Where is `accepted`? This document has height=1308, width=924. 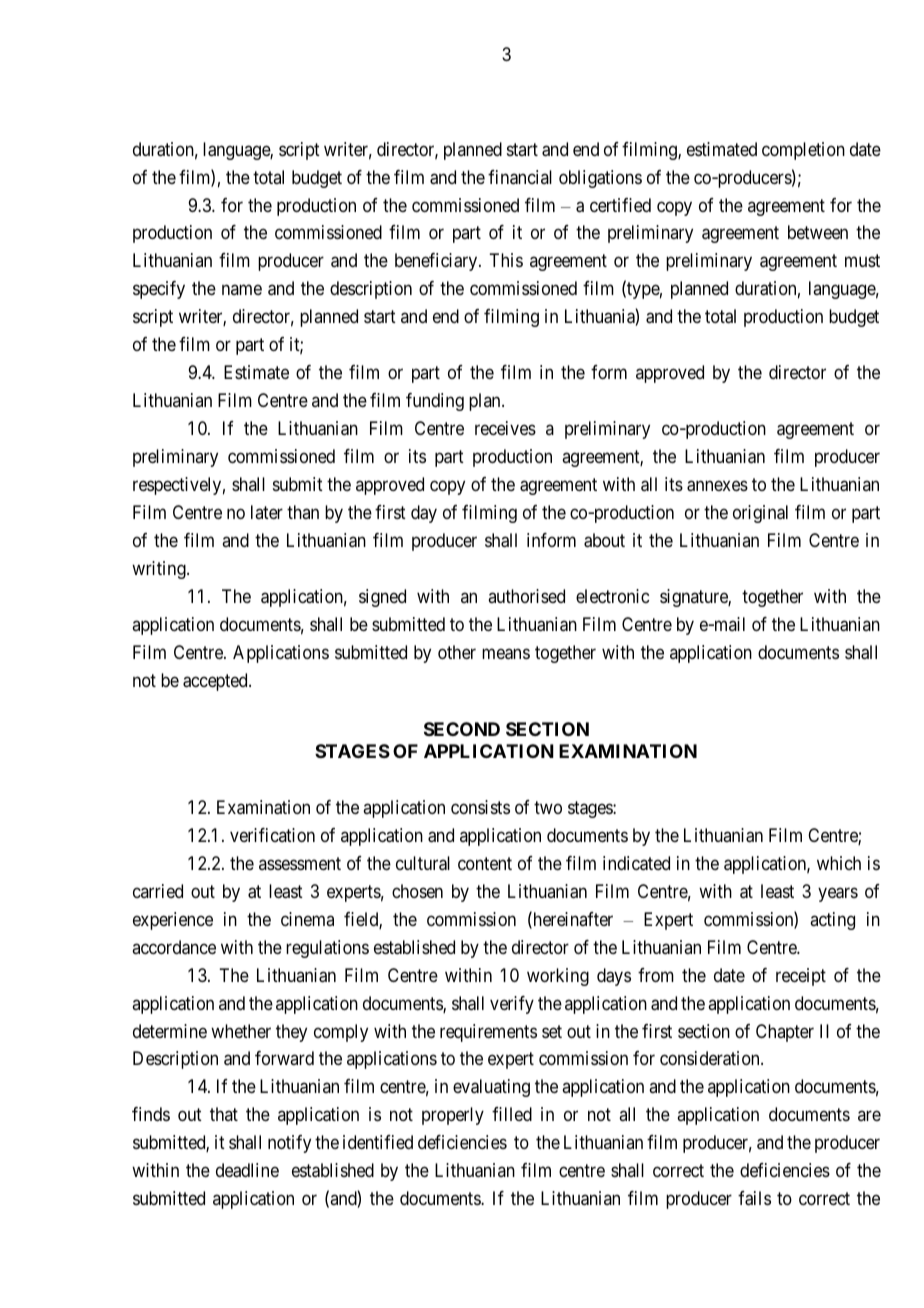 accepted is located at coordinates (216, 682).
